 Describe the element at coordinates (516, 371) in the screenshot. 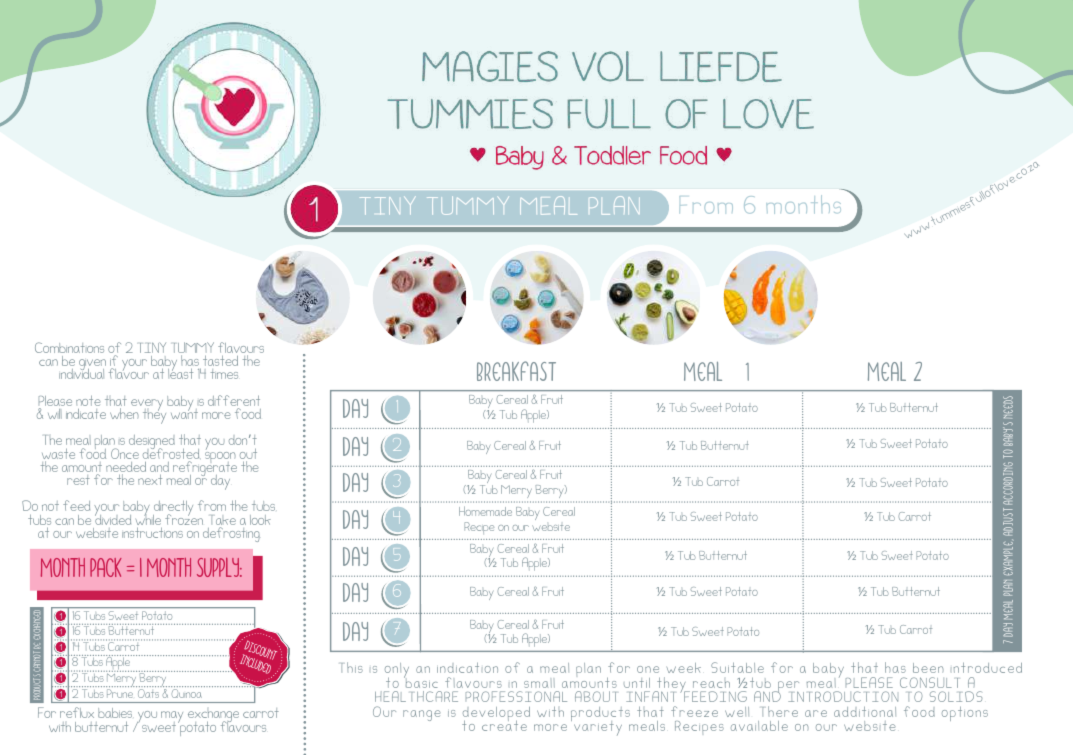

I see `breakfast` at that location.
